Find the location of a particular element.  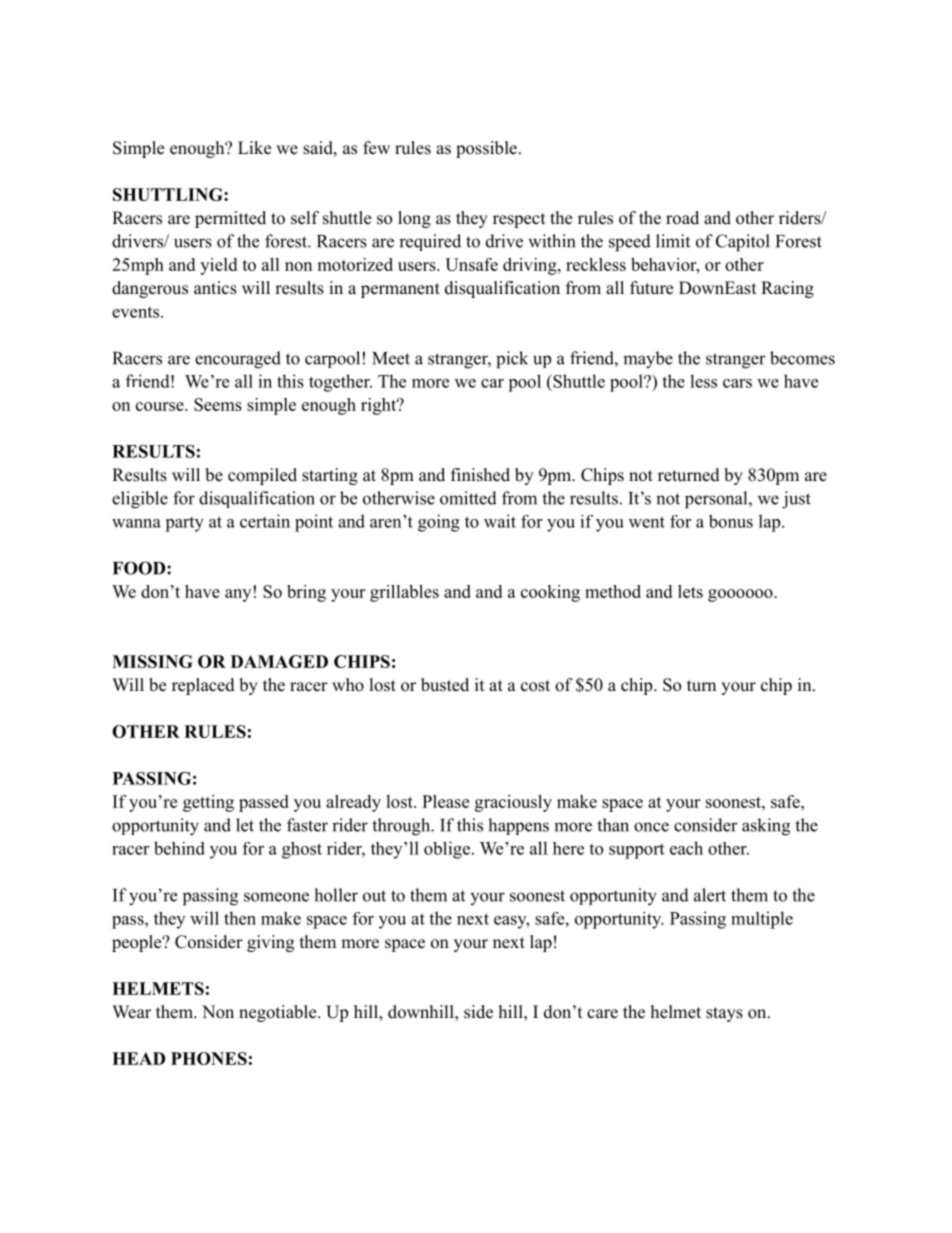

pick is located at coordinates (512, 360).
